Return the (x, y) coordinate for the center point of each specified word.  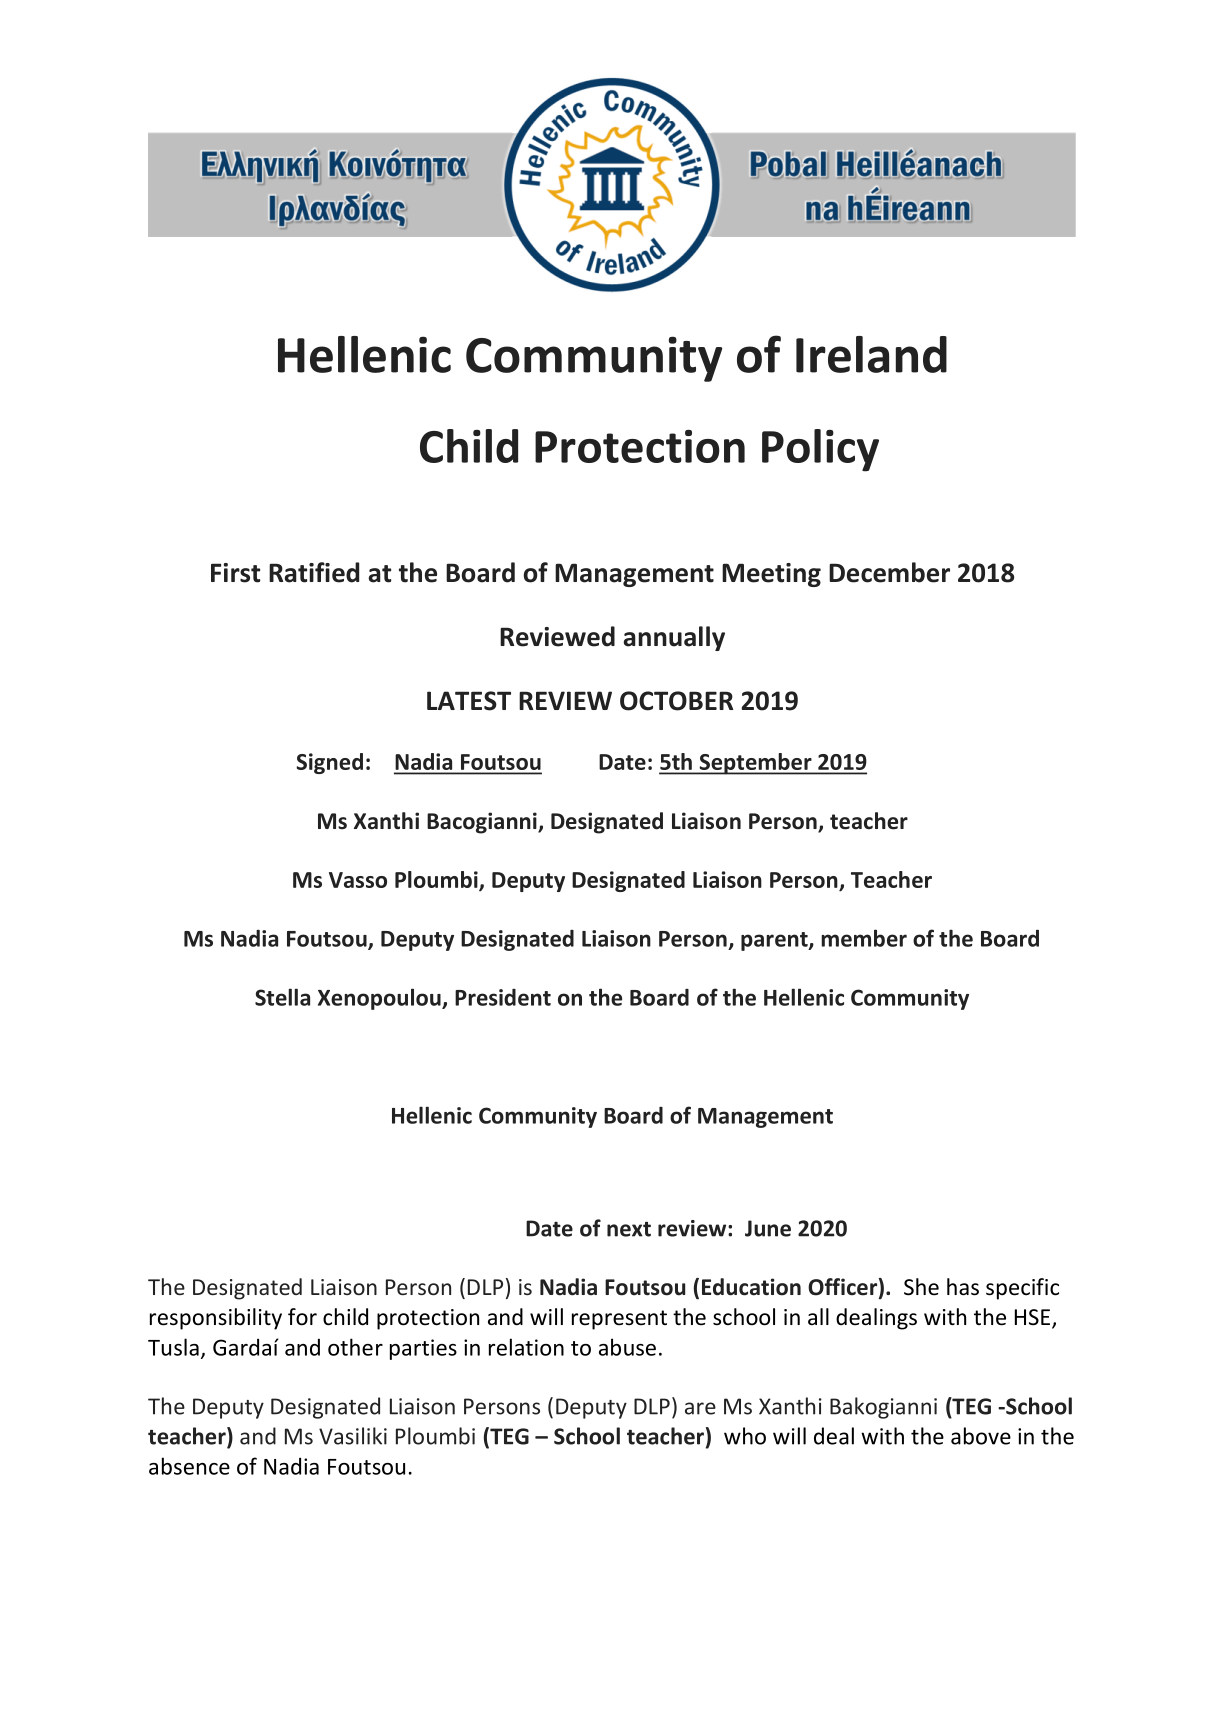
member (864, 938)
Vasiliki (353, 1436)
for (302, 1317)
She (921, 1287)
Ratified (314, 572)
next (629, 1229)
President (503, 997)
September (755, 764)
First (235, 573)
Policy (820, 450)
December (889, 572)
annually (674, 638)
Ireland (871, 354)
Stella (282, 997)
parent (775, 941)
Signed (329, 763)
